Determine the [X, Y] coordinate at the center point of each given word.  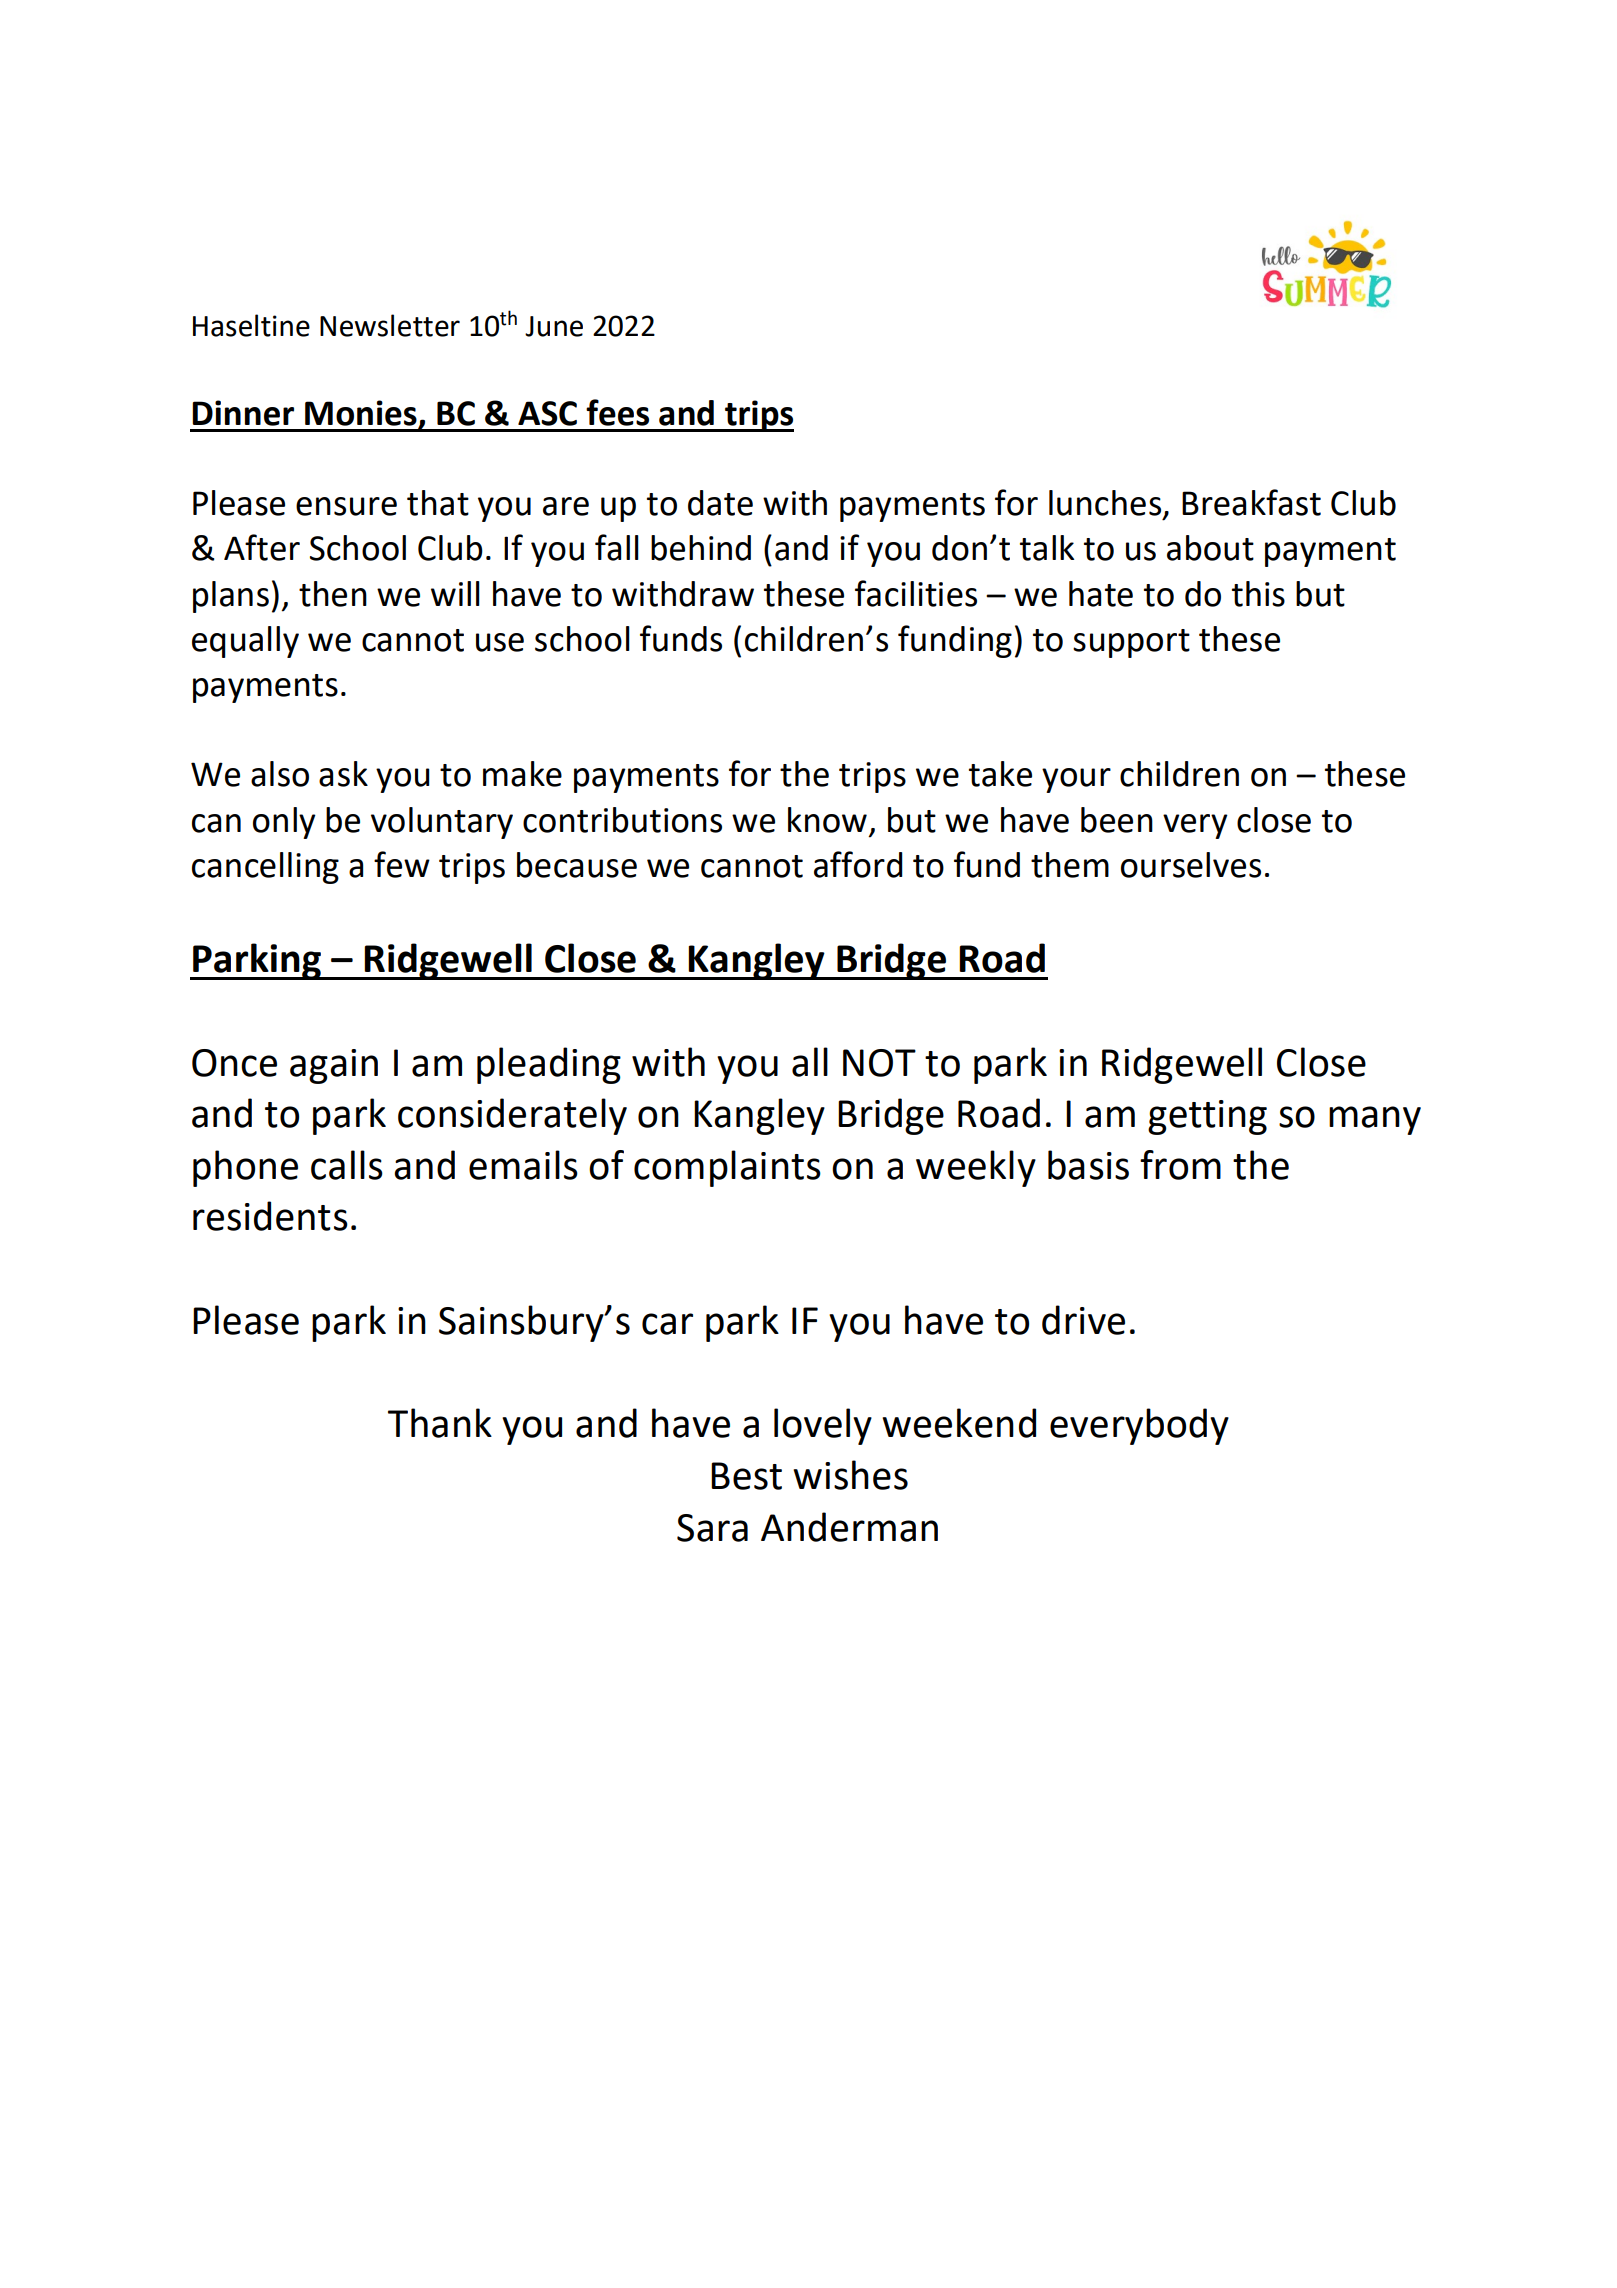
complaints [727, 1168]
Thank [440, 1423]
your [1076, 780]
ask [343, 774]
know [827, 820]
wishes [850, 1475]
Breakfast [1251, 502]
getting [1207, 1117]
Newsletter [390, 325]
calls [347, 1165]
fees [617, 412]
